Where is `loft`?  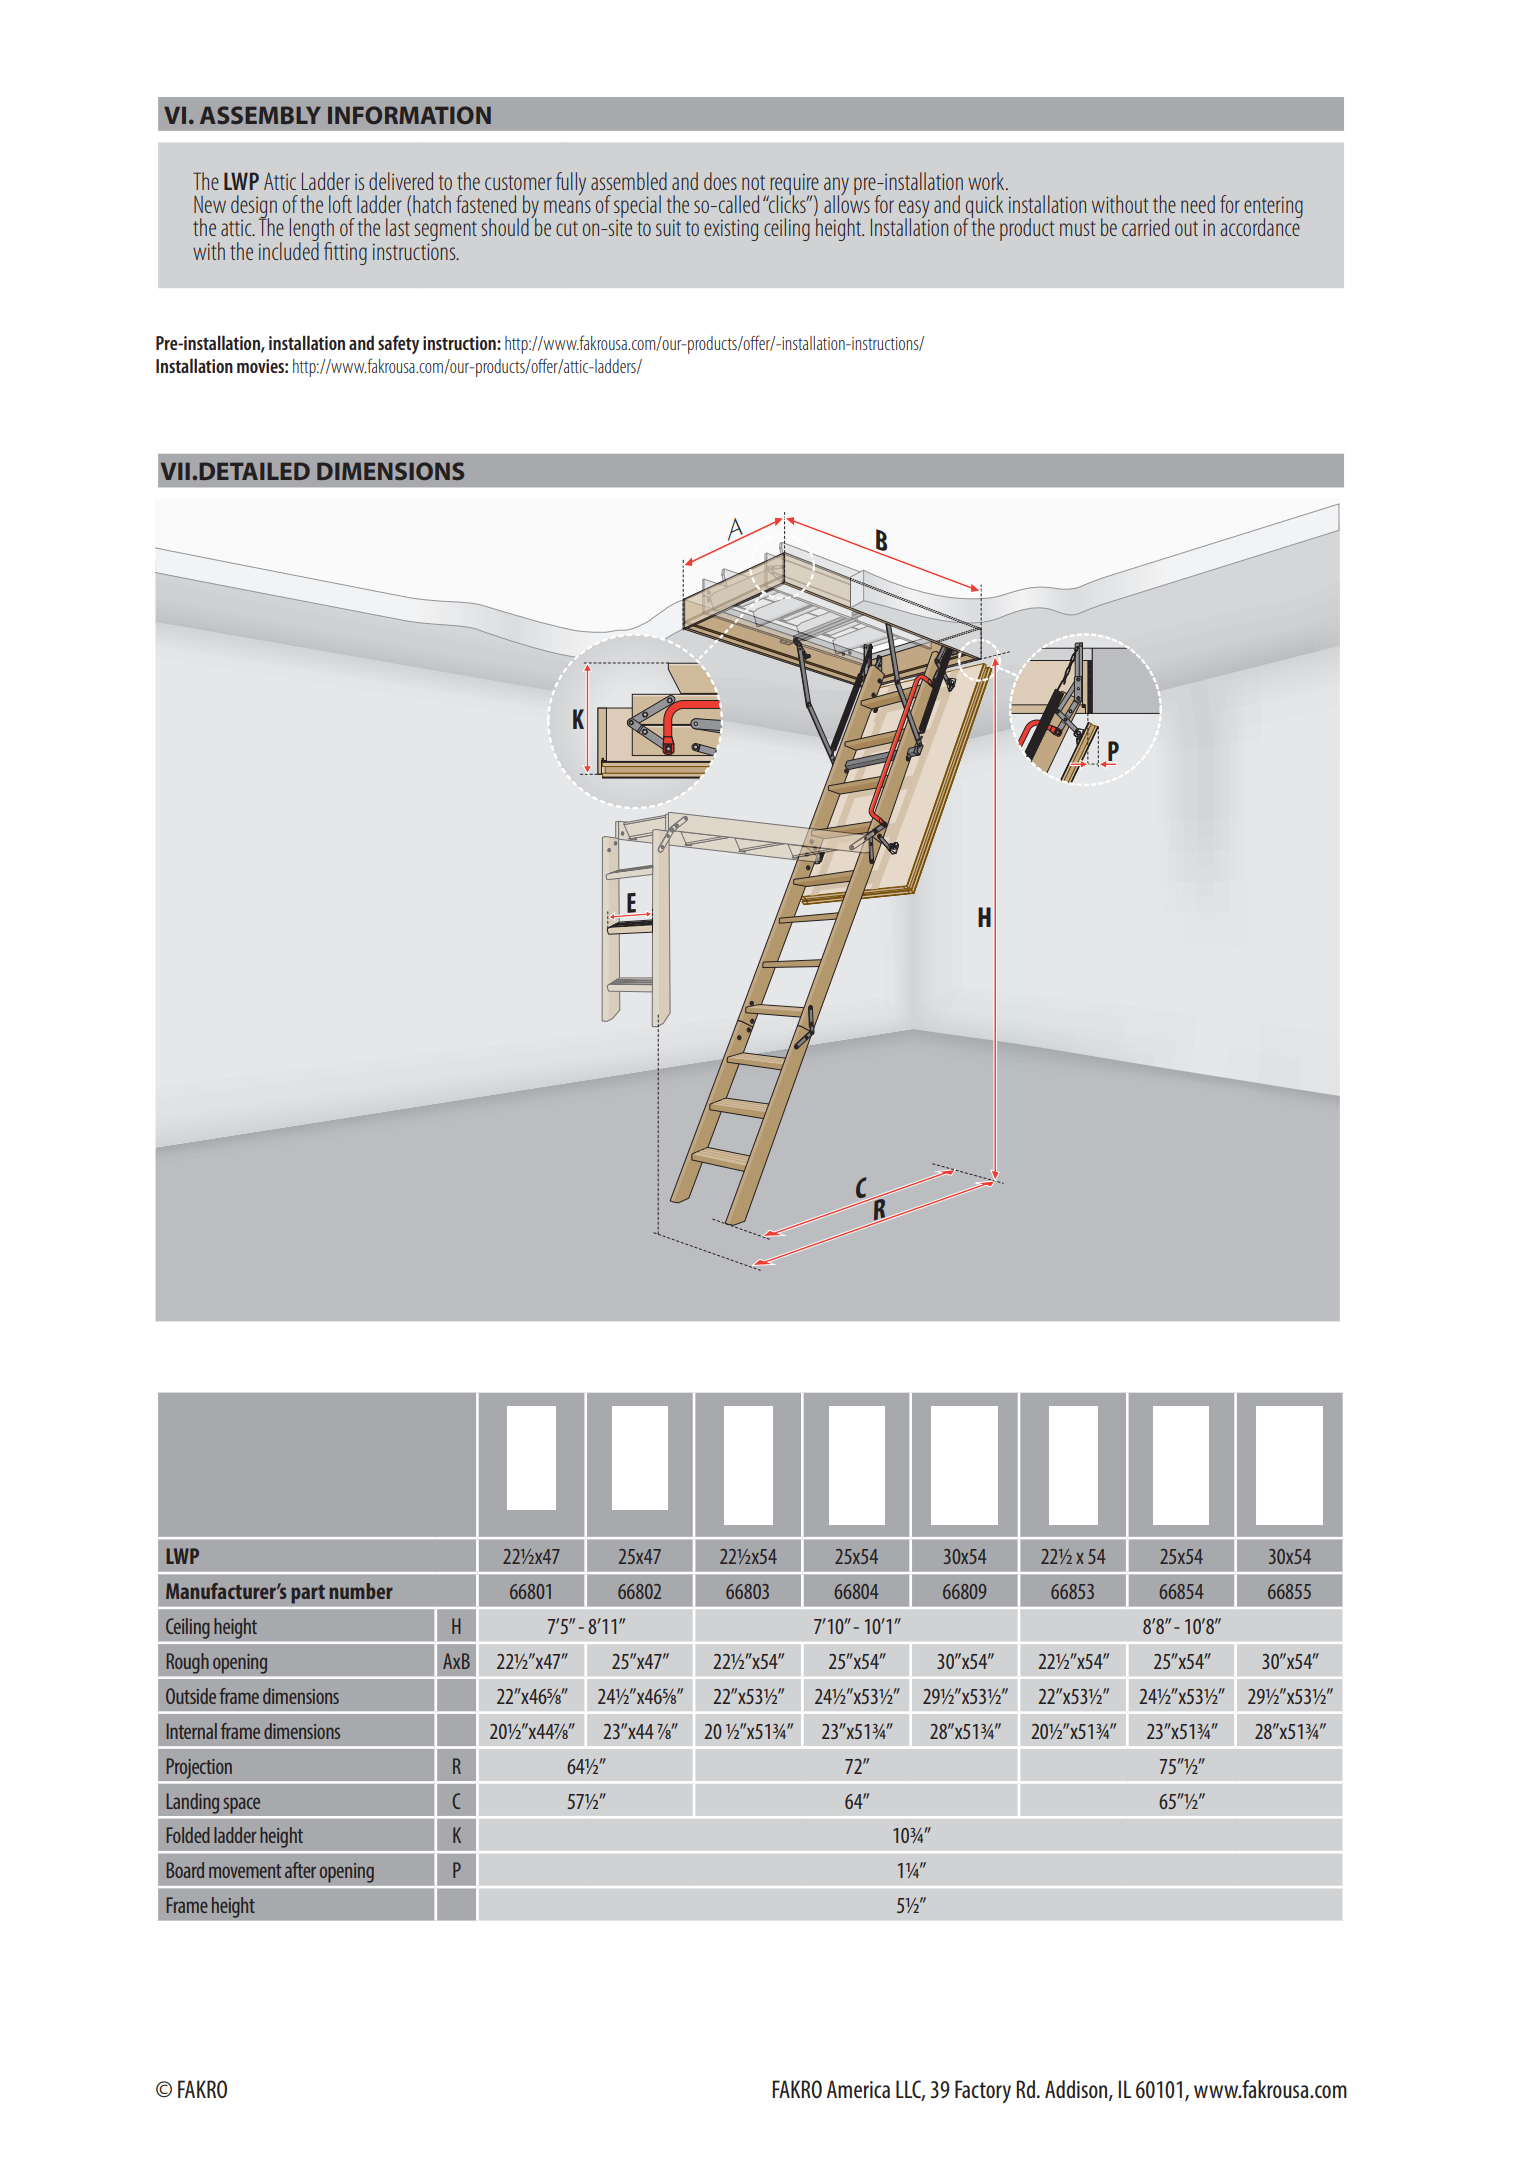 loft is located at coordinates (340, 204).
